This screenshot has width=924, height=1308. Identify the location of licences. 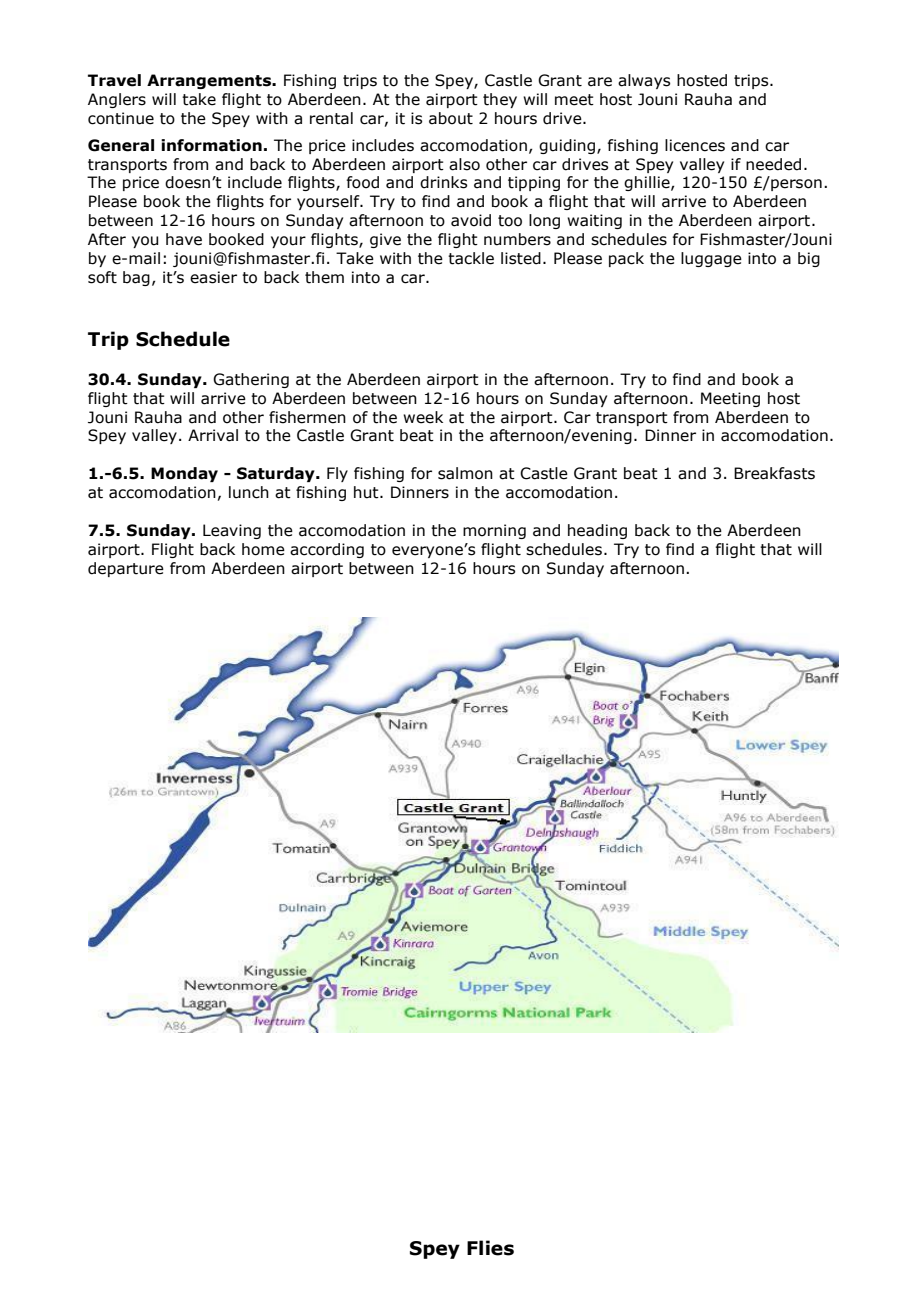
(695, 145).
